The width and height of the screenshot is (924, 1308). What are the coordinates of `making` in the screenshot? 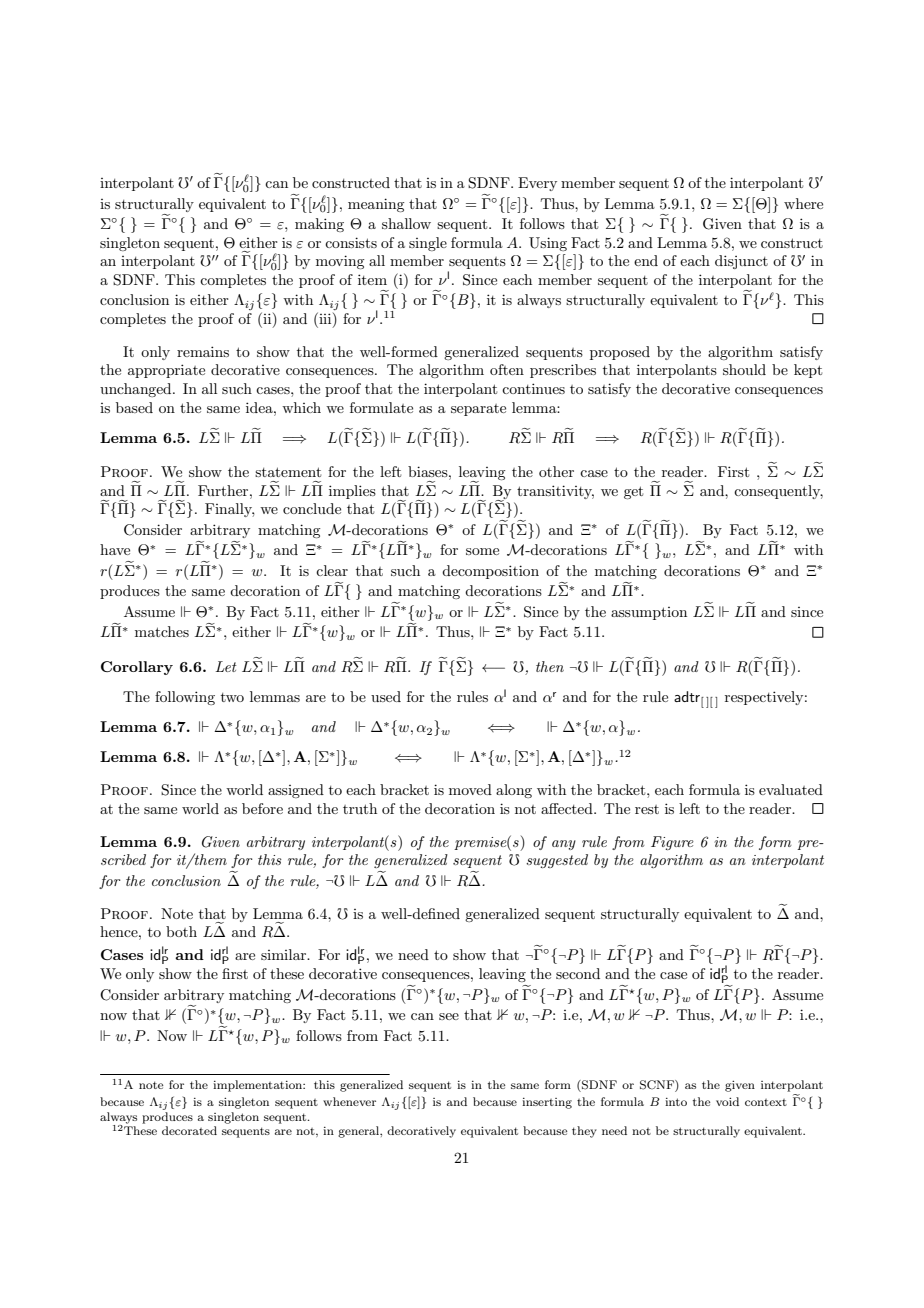 It's located at (319, 225).
